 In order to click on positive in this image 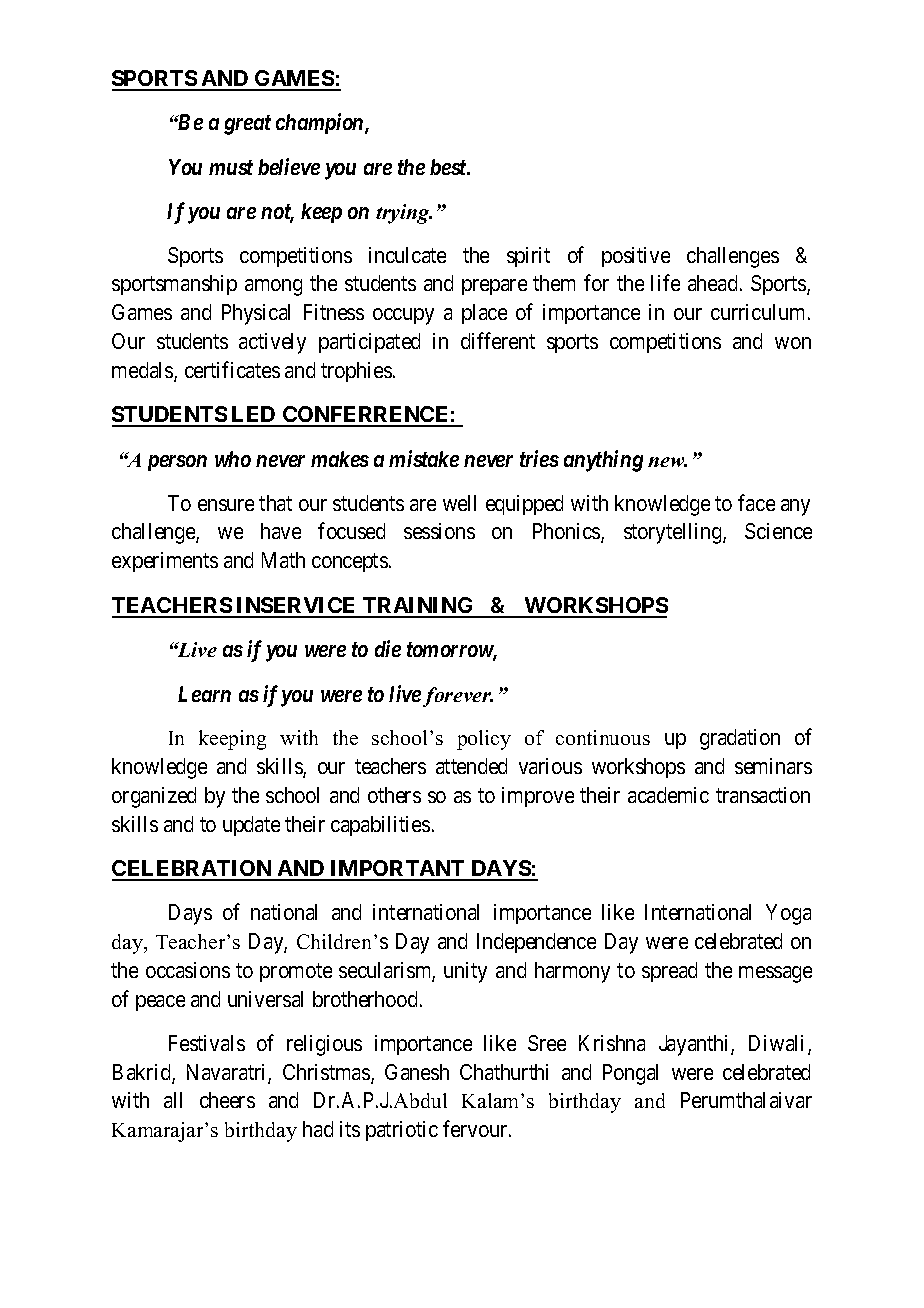, I will do `click(636, 257)`.
